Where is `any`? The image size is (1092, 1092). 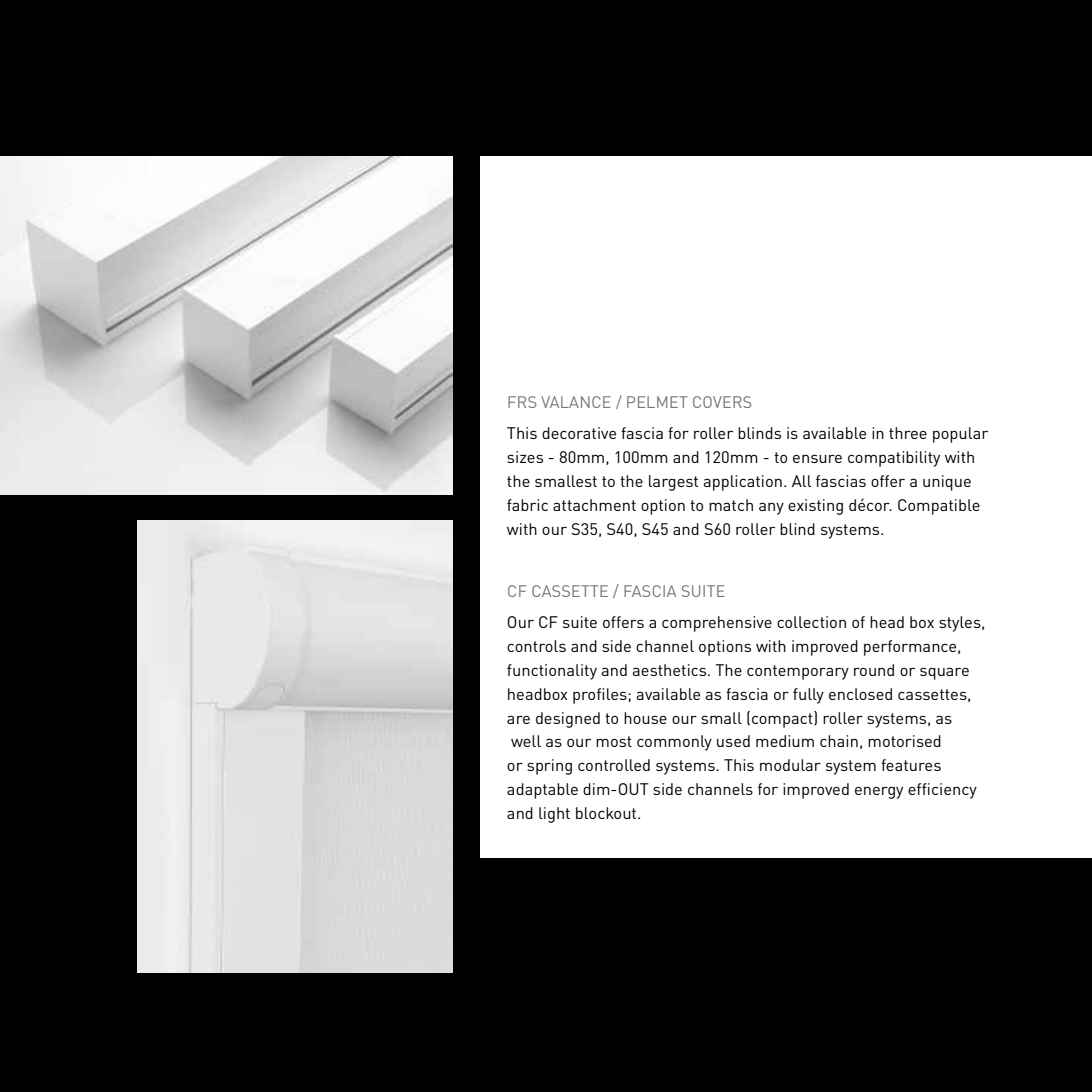
any is located at coordinates (771, 508).
